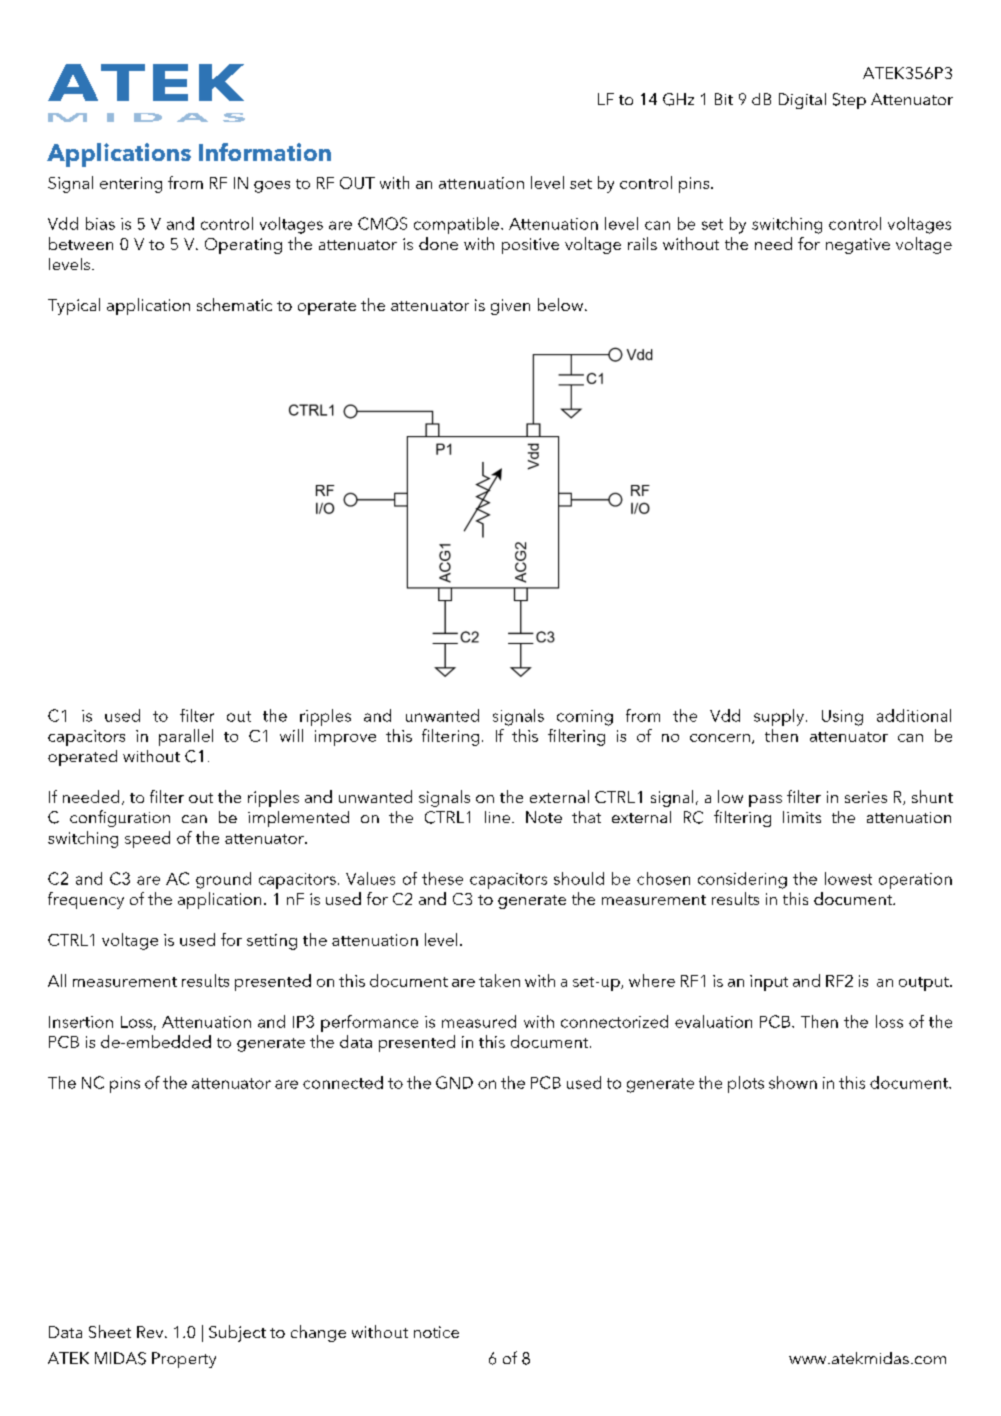 This image has height=1416, width=1001. Describe the element at coordinates (479, 1021) in the image. I see `measured` at that location.
